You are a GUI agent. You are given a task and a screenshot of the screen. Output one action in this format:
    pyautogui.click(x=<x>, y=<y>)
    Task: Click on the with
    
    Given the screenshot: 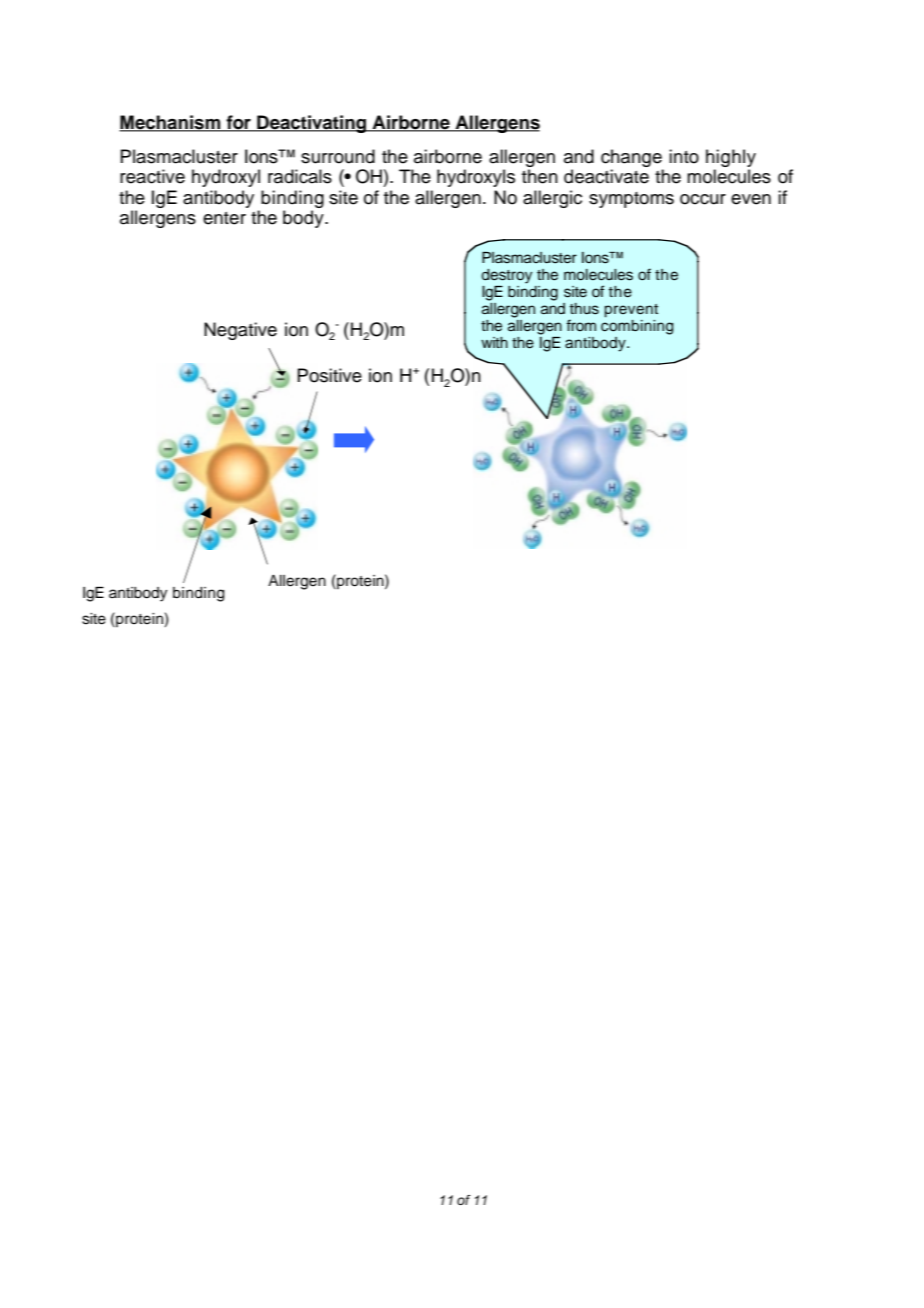 What is the action you would take?
    pyautogui.click(x=494, y=342)
